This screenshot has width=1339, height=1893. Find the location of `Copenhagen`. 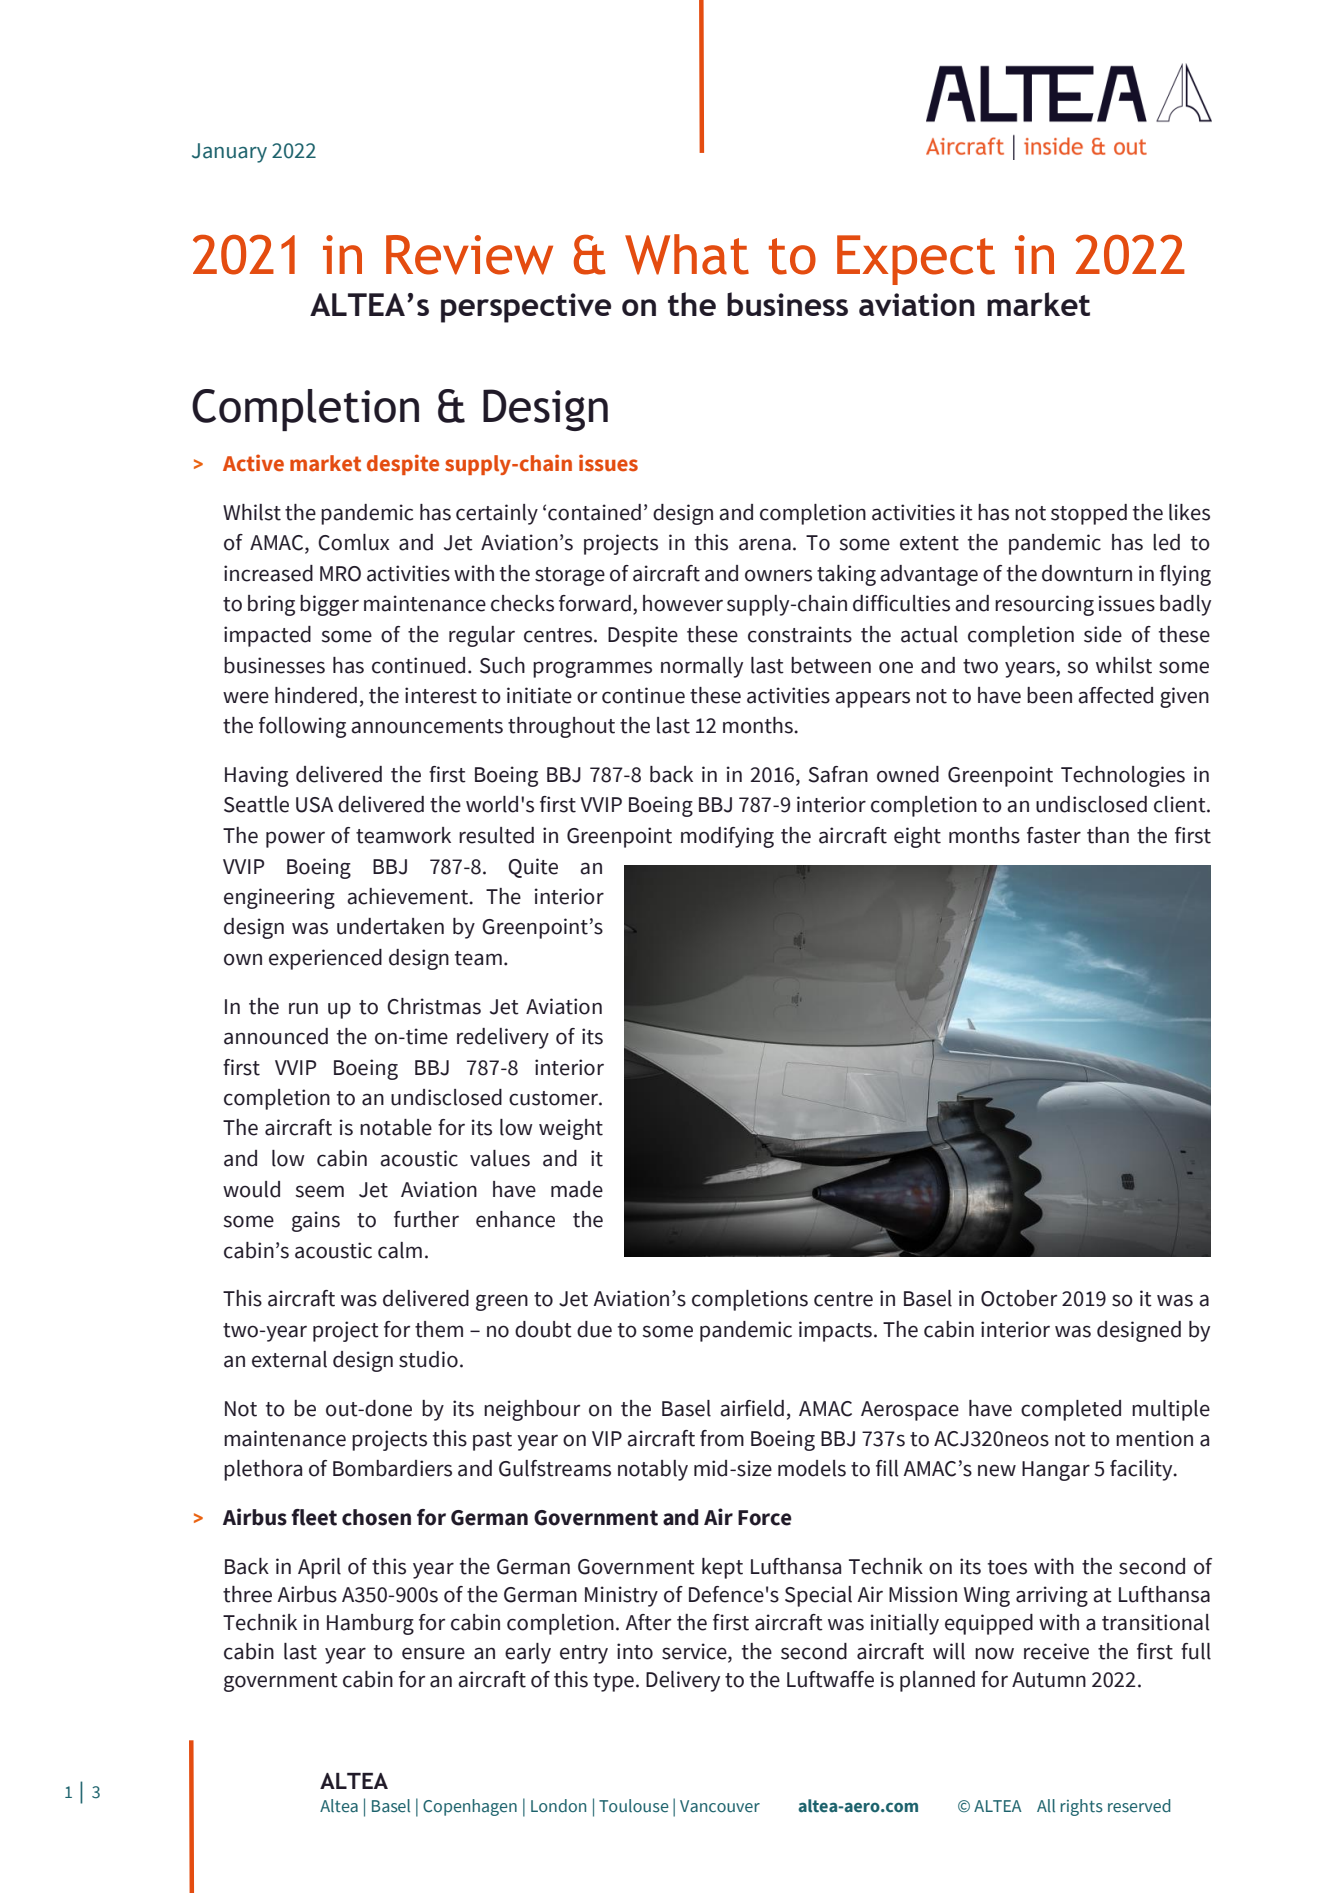

Copenhagen is located at coordinates (470, 1807).
